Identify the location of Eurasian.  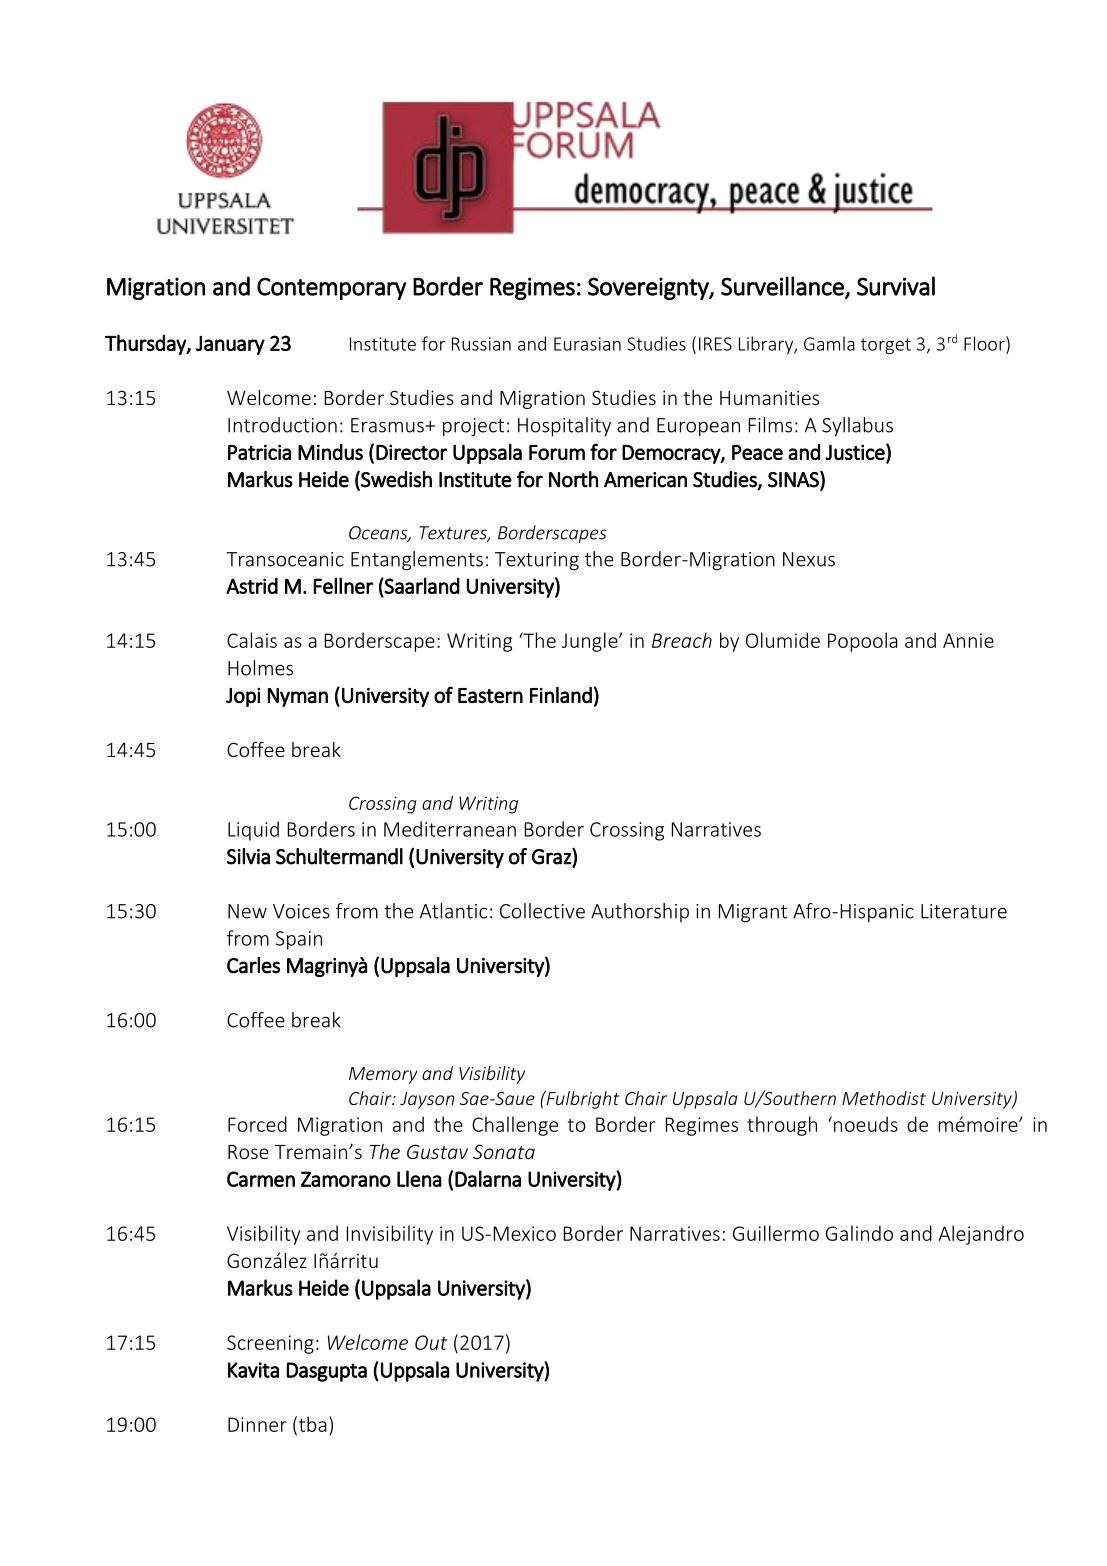
(587, 344).
